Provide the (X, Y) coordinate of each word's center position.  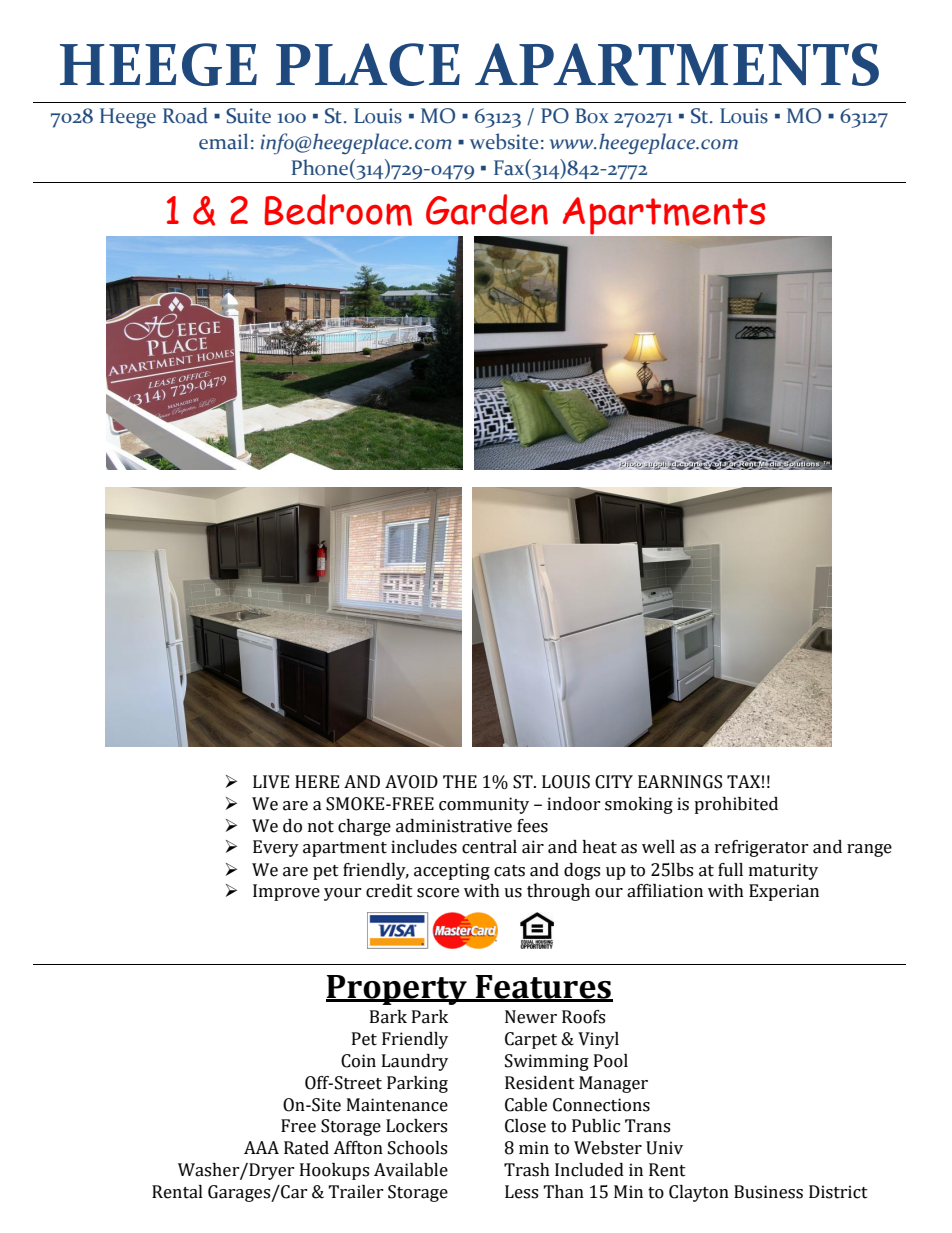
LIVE (271, 782)
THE (460, 781)
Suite (248, 116)
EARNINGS (680, 782)
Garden (487, 209)
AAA (261, 1147)
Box (592, 116)
